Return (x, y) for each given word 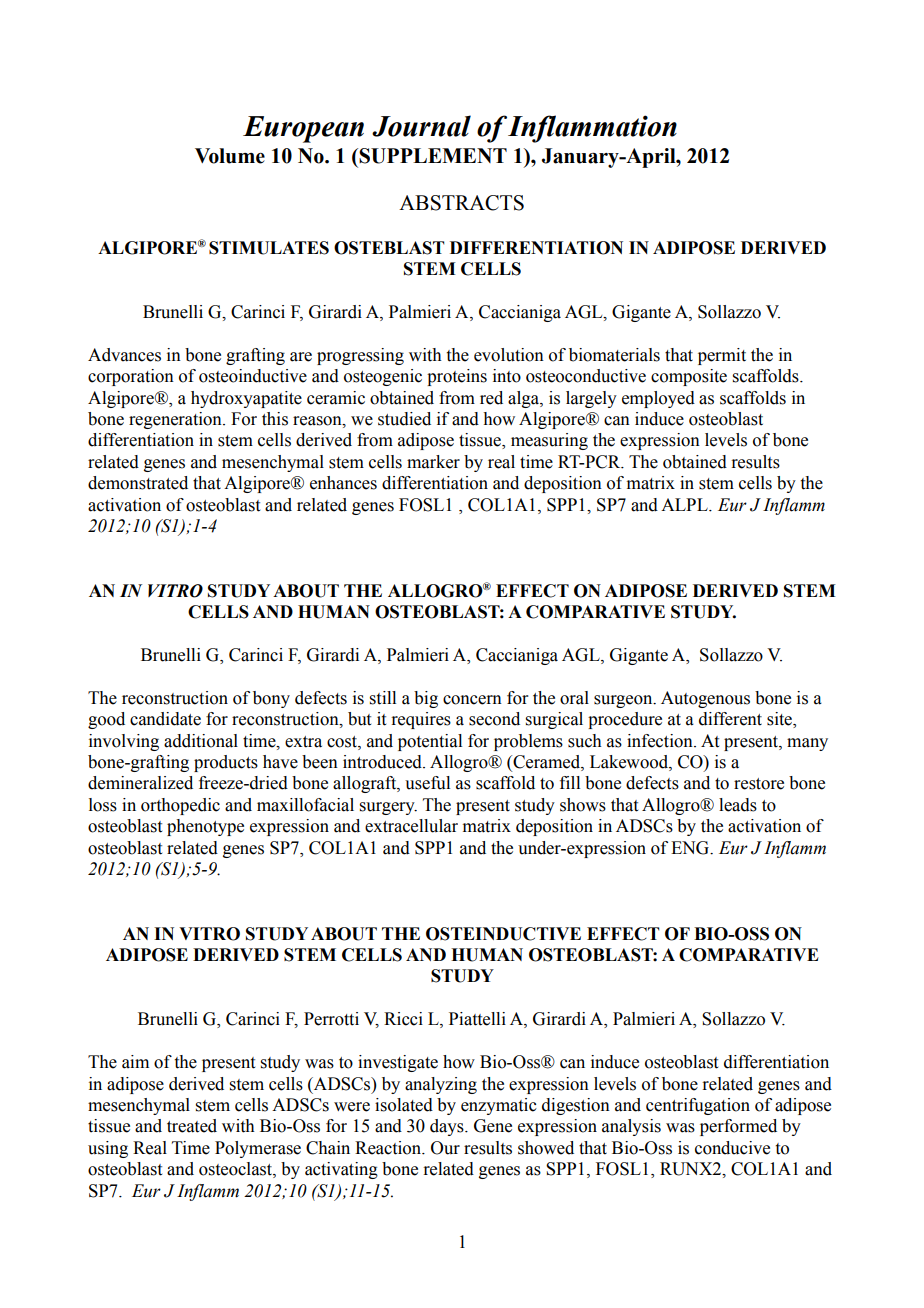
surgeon (624, 701)
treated (192, 1126)
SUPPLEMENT (432, 156)
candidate (165, 719)
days (448, 1127)
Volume (230, 156)
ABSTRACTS (461, 203)
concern (472, 700)
